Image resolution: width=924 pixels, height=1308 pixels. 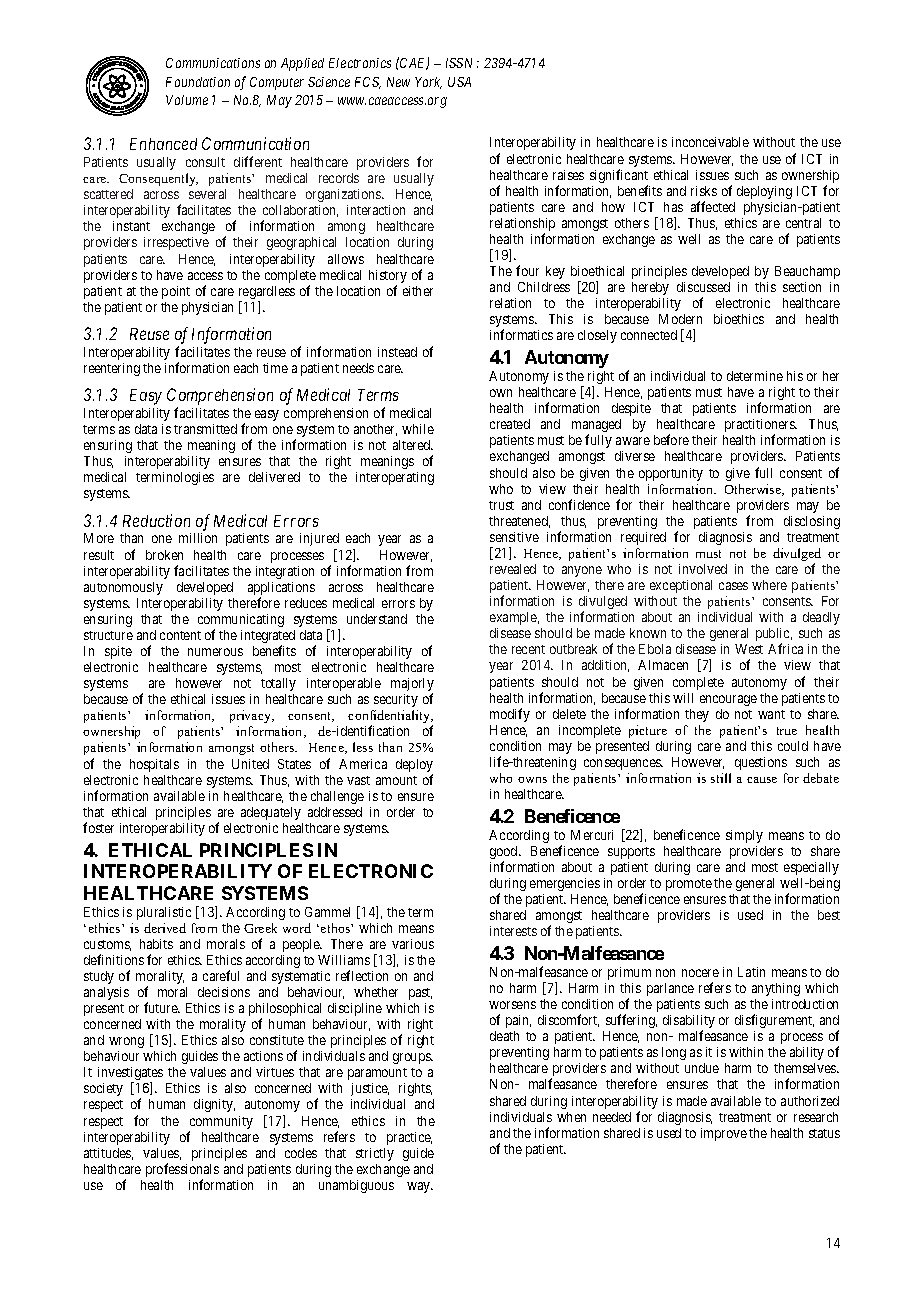 I want to click on USA, so click(x=459, y=82).
